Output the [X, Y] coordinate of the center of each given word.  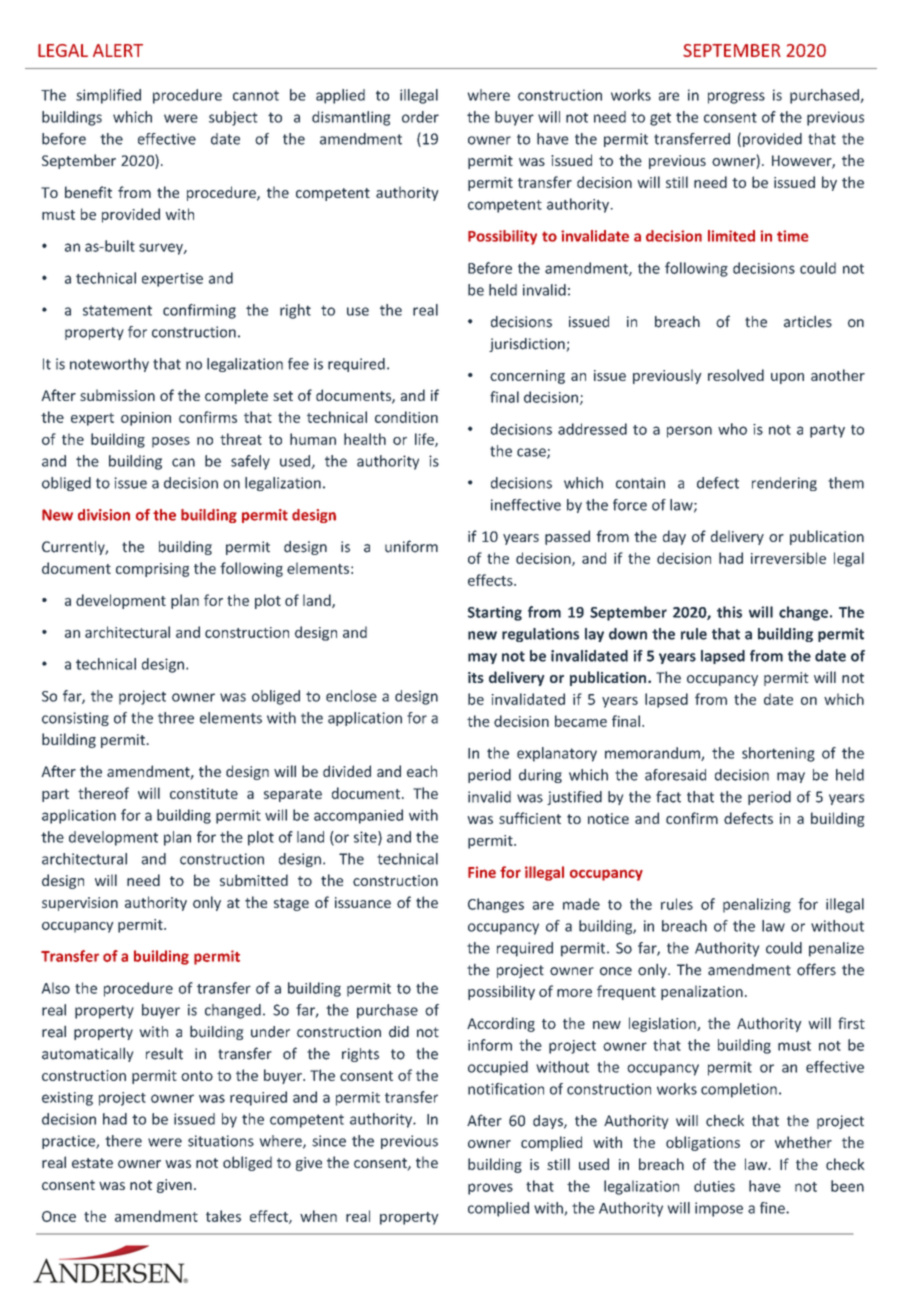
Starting [495, 613]
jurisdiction [528, 345]
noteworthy [109, 365]
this [729, 612]
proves [490, 1189]
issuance [363, 902]
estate [92, 1163]
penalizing [757, 905]
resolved [736, 375]
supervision [80, 904]
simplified [108, 96]
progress [736, 98]
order [420, 117]
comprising [152, 570]
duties [714, 1186]
